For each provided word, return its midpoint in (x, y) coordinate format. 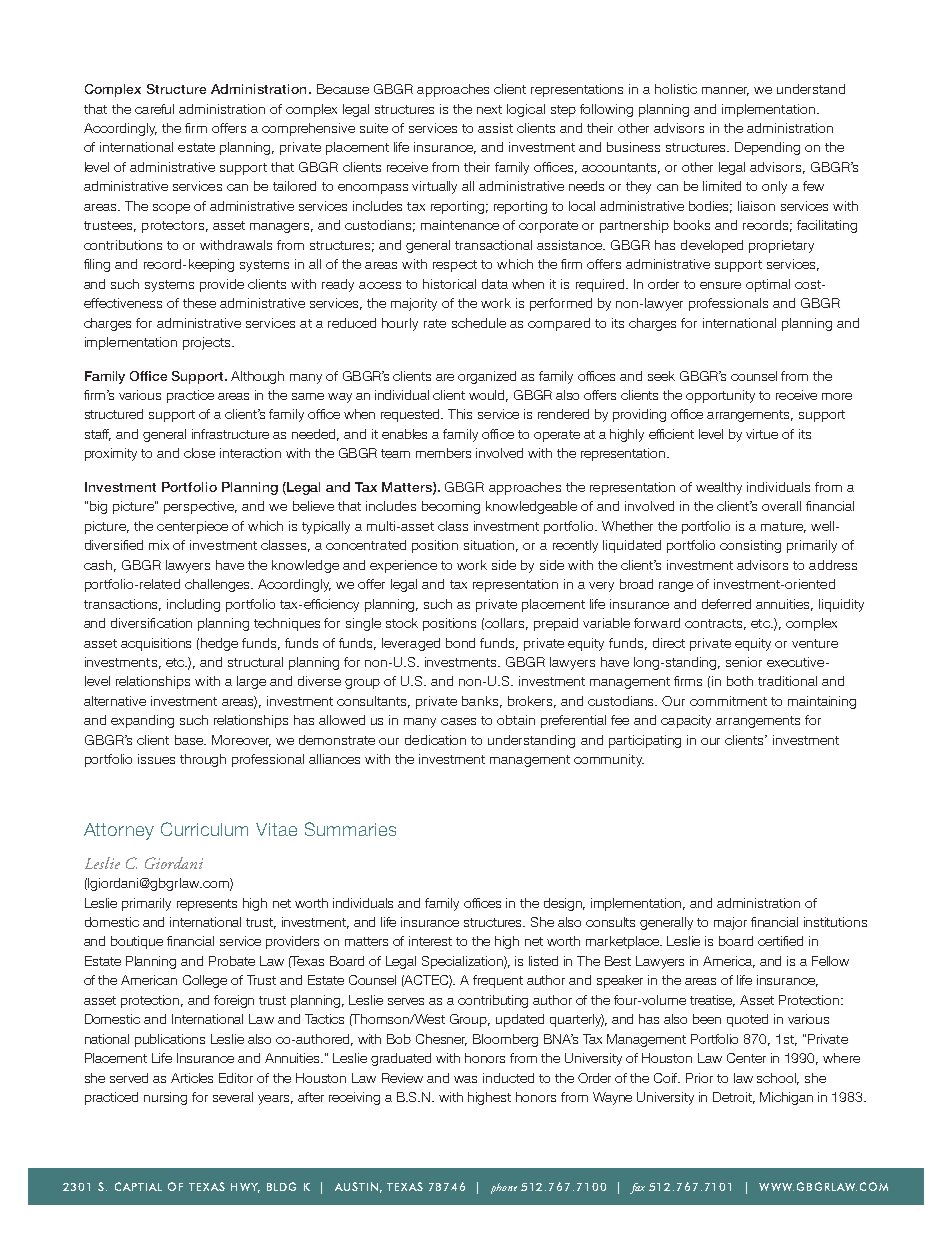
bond (460, 643)
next (489, 109)
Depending (767, 148)
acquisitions (156, 644)
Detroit (734, 1098)
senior (744, 662)
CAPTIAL (138, 1186)
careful (154, 109)
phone (504, 1188)
